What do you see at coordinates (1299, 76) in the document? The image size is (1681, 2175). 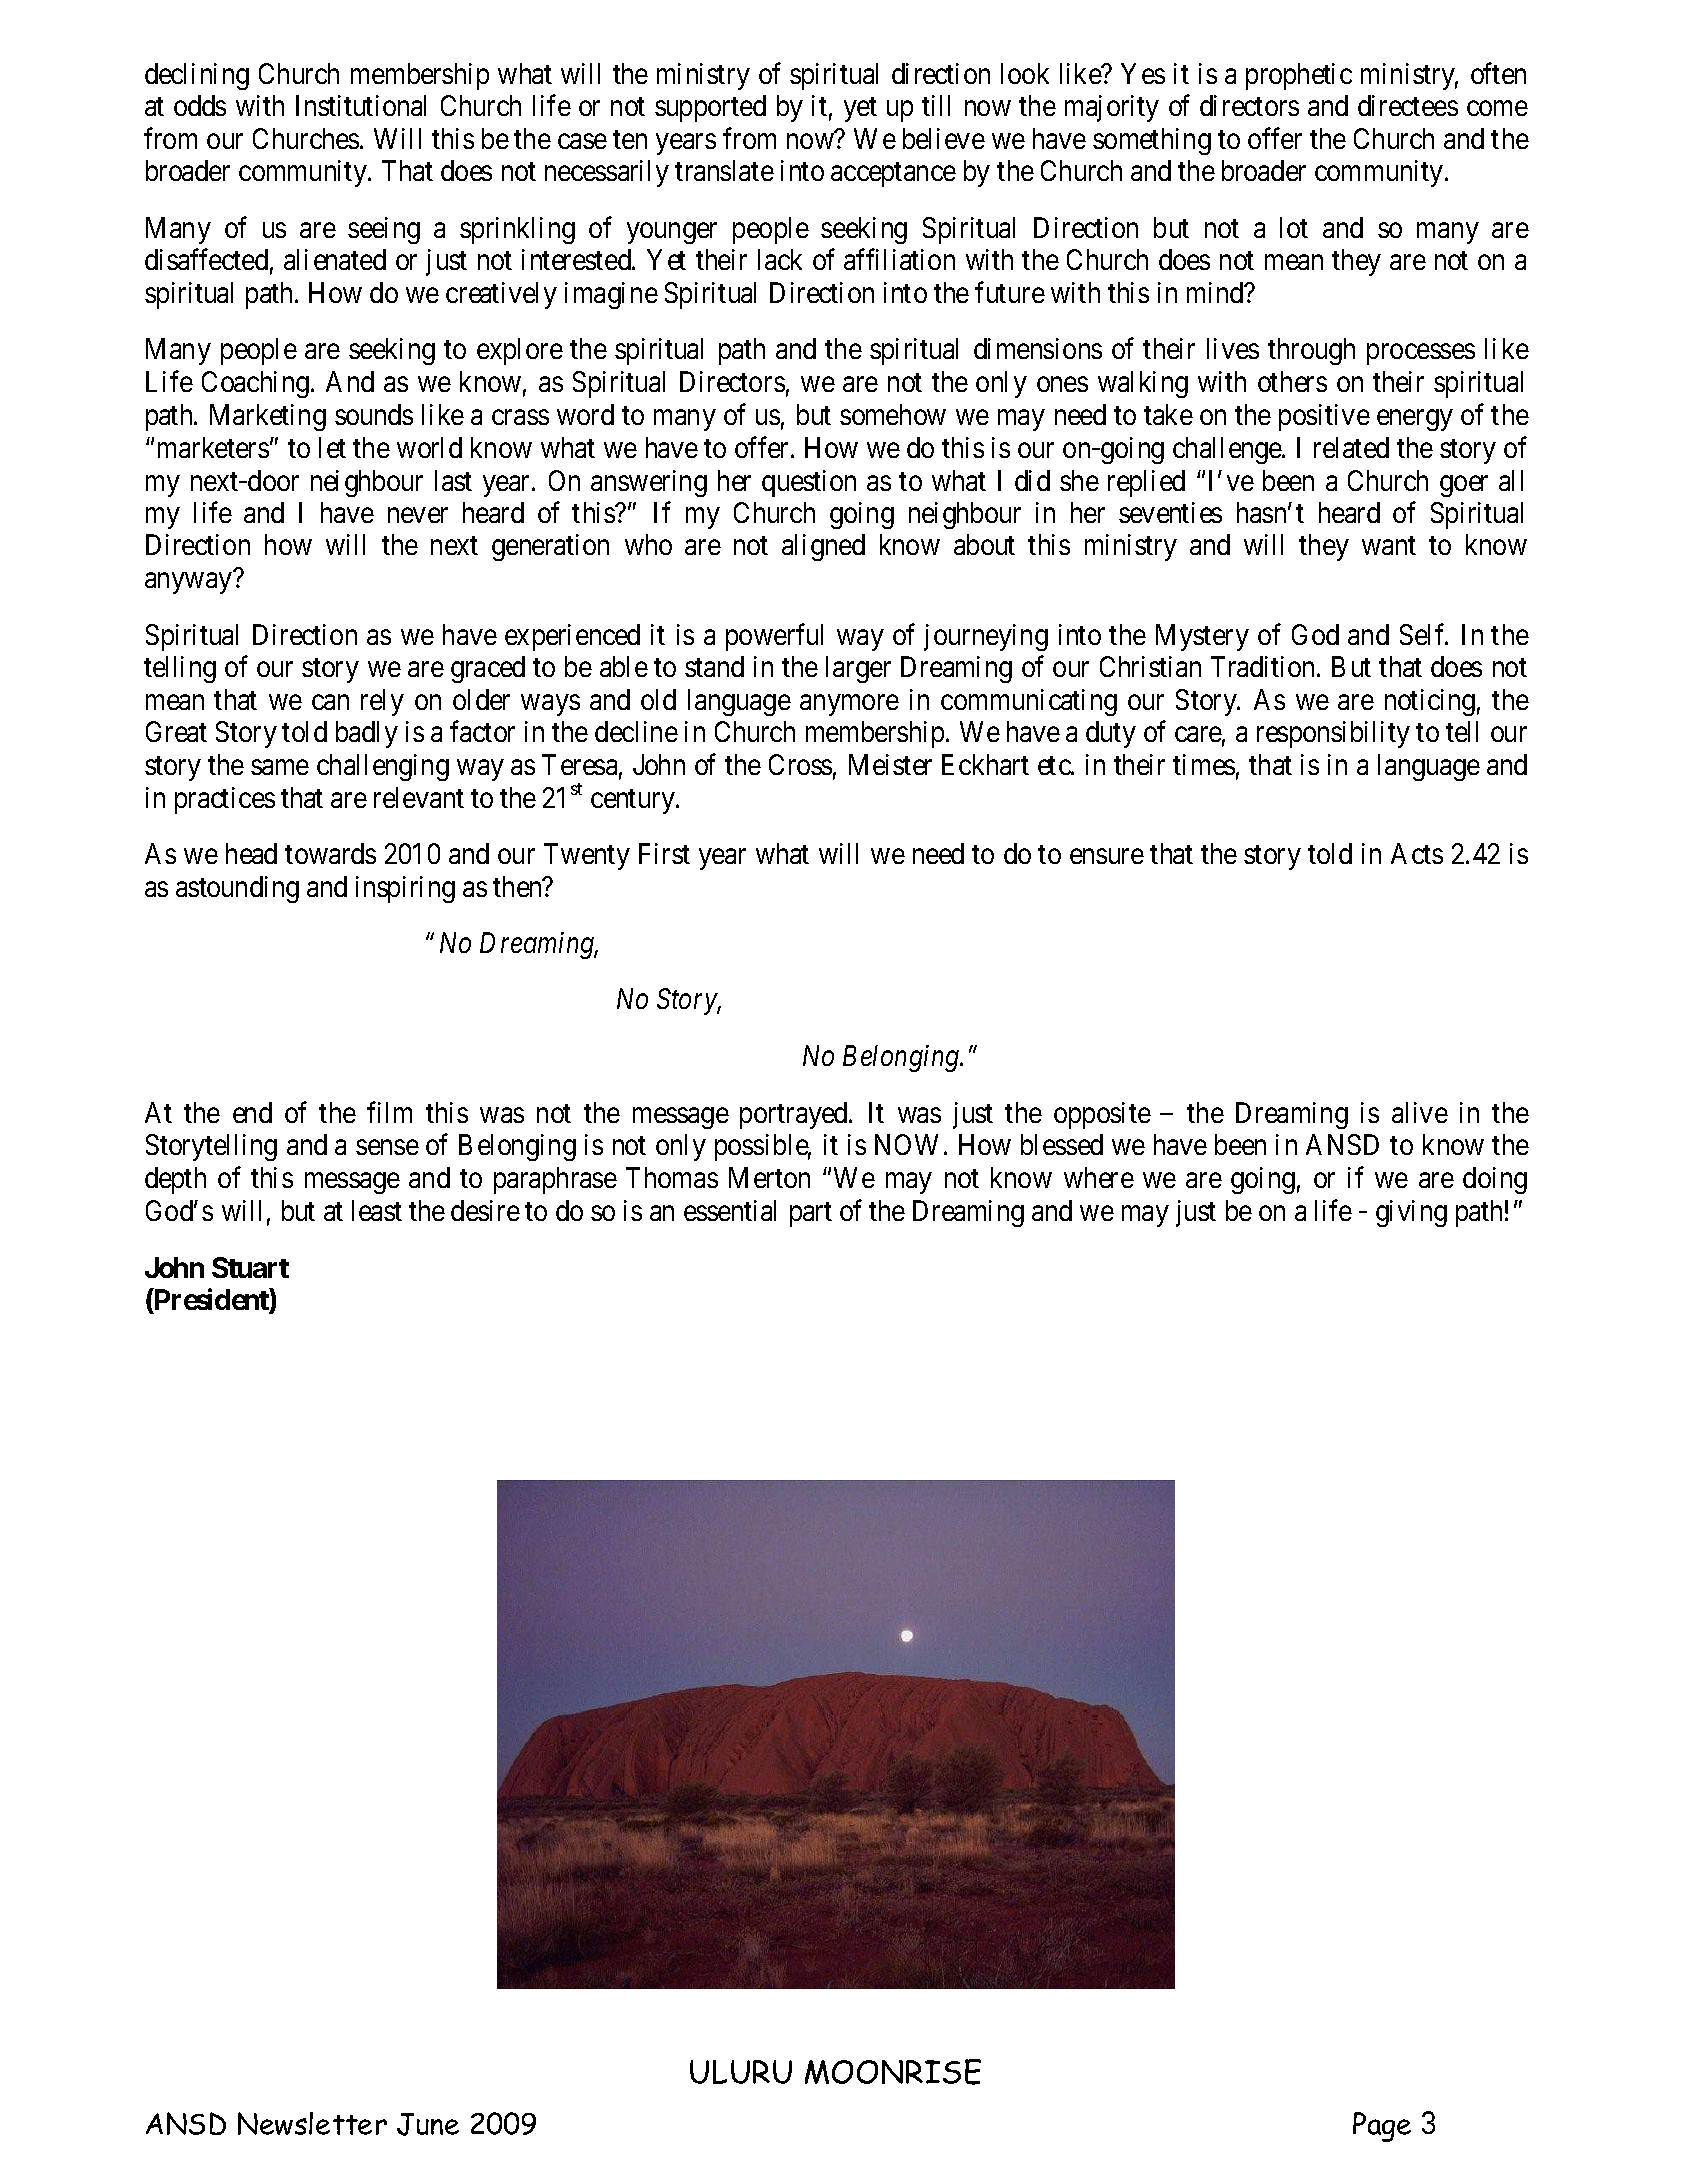 I see `prophetic` at bounding box center [1299, 76].
